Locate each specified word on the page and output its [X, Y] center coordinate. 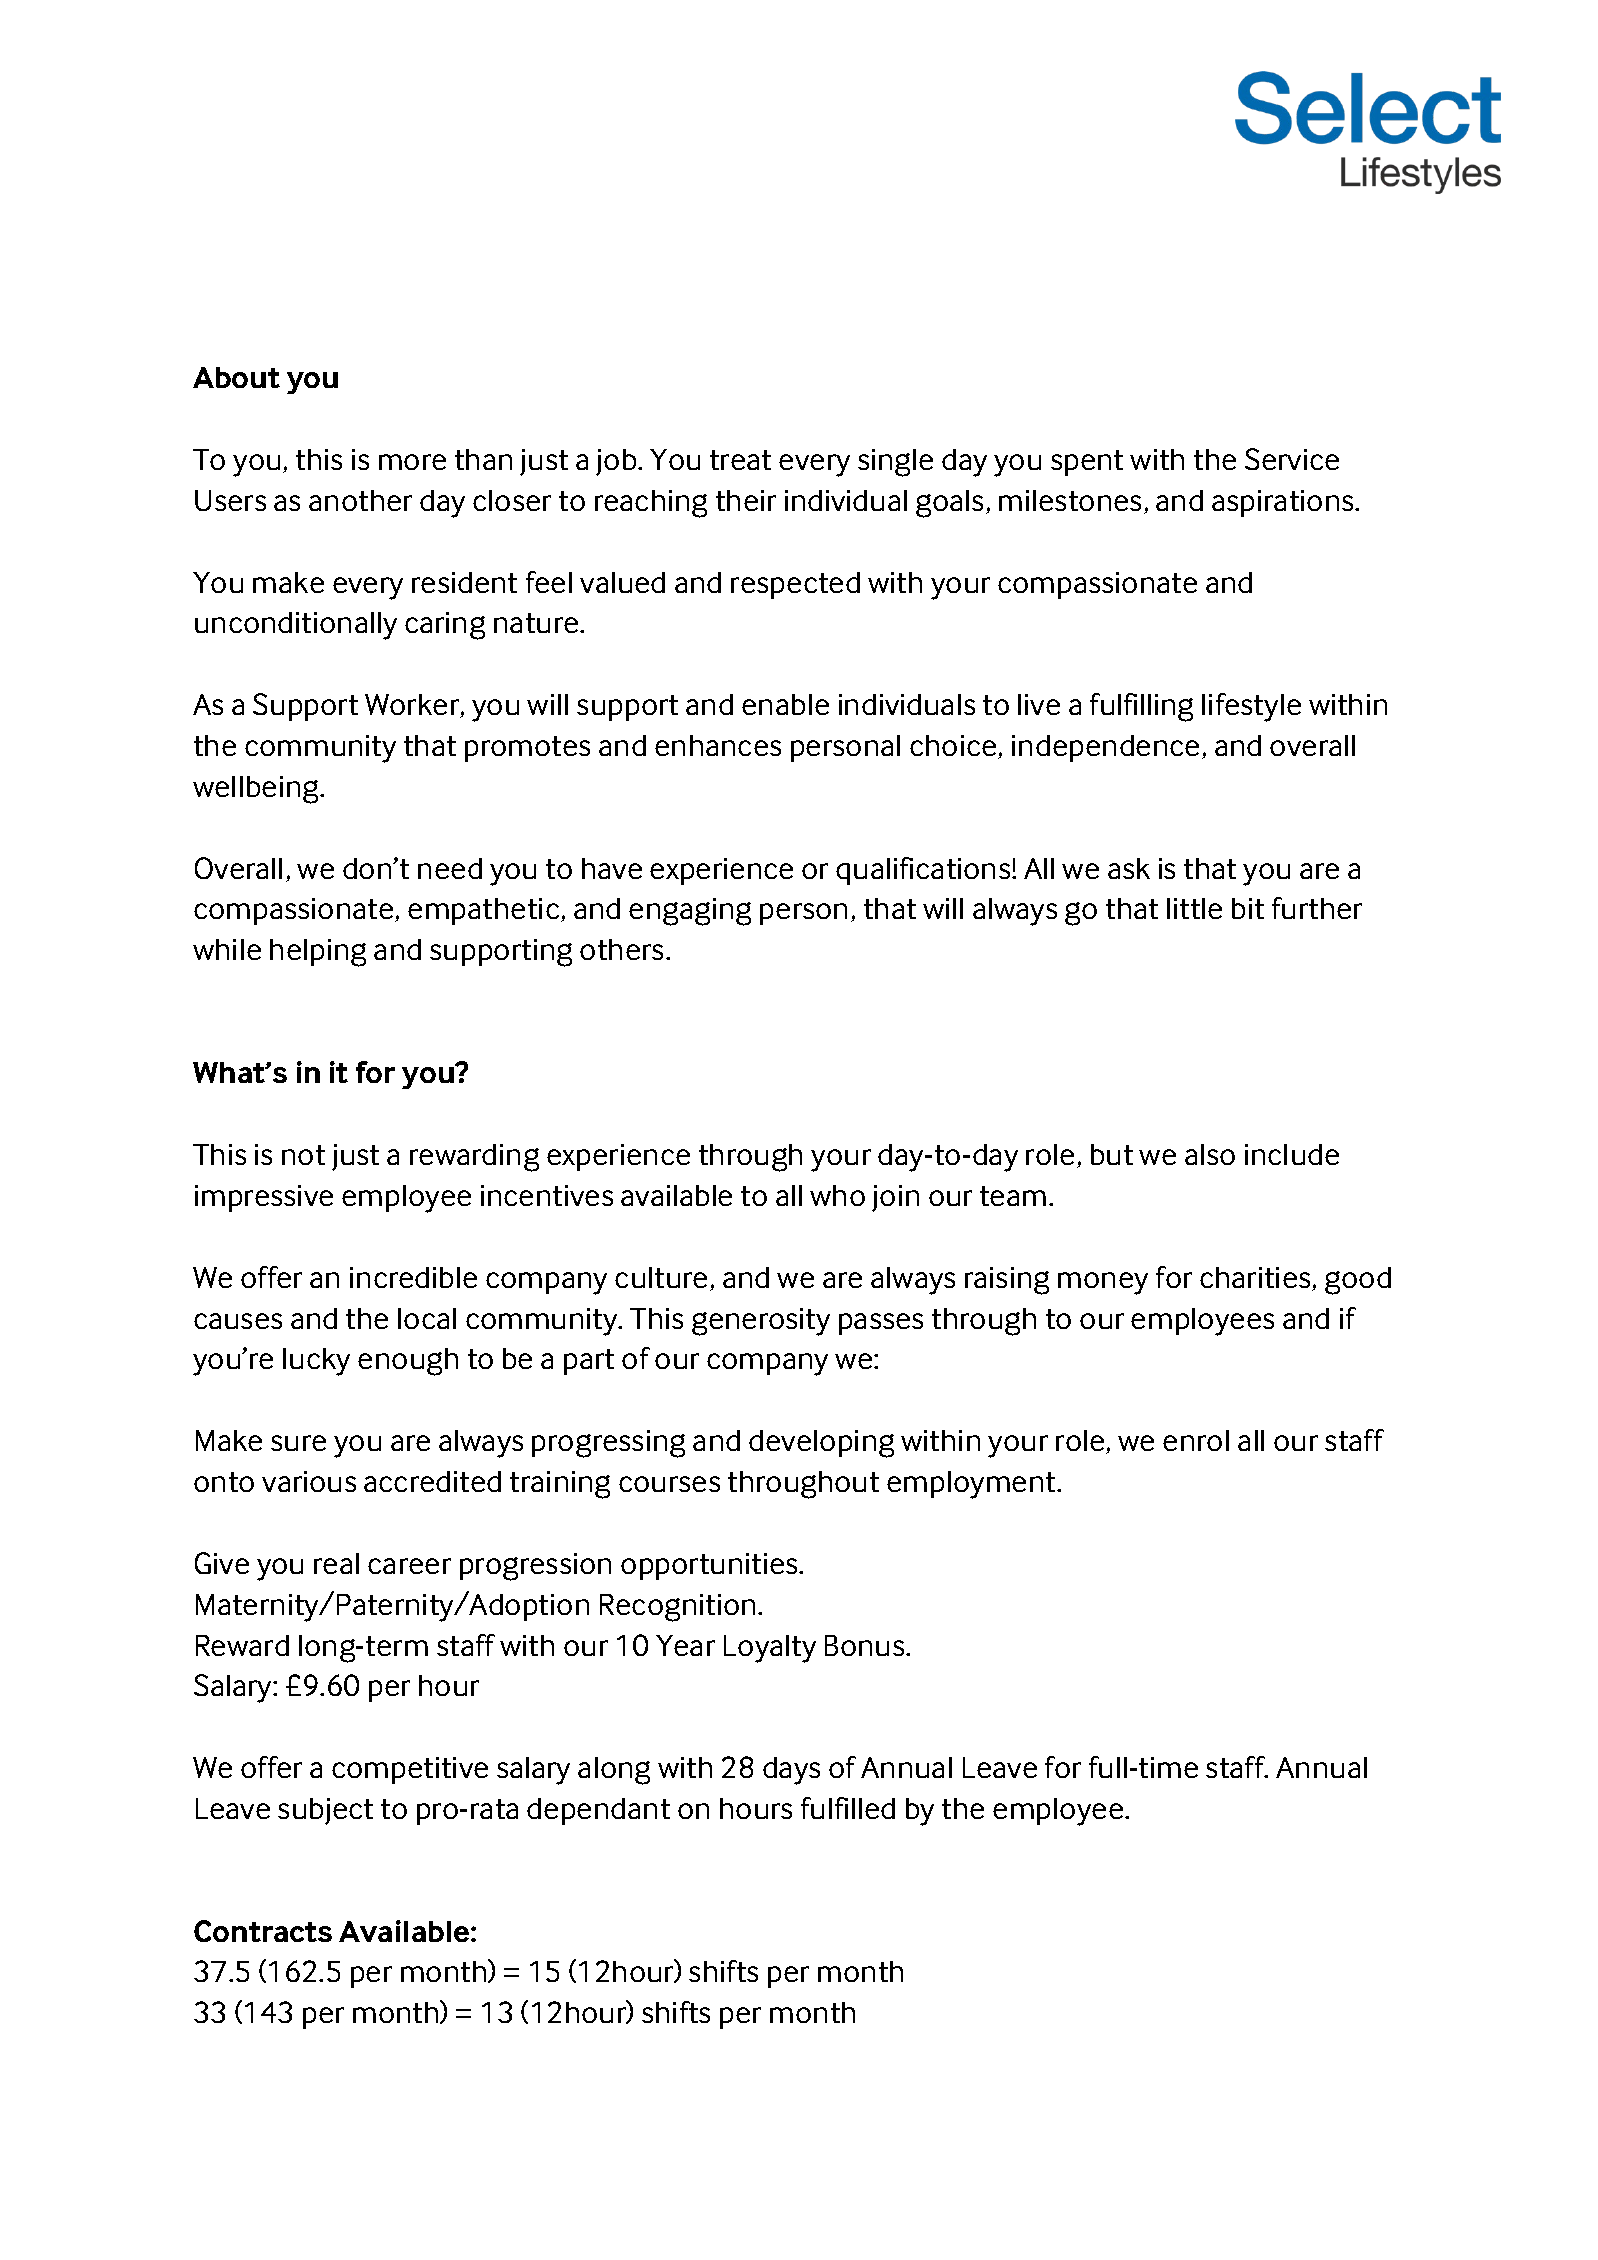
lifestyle [1251, 707]
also [1210, 1154]
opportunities [710, 1566]
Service [1292, 459]
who [837, 1195]
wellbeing [257, 790]
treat [740, 460]
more [412, 462]
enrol [1196, 1440]
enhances [718, 745]
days [791, 1771]
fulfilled [848, 1808]
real [336, 1563]
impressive [264, 1198]
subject [325, 1811]
